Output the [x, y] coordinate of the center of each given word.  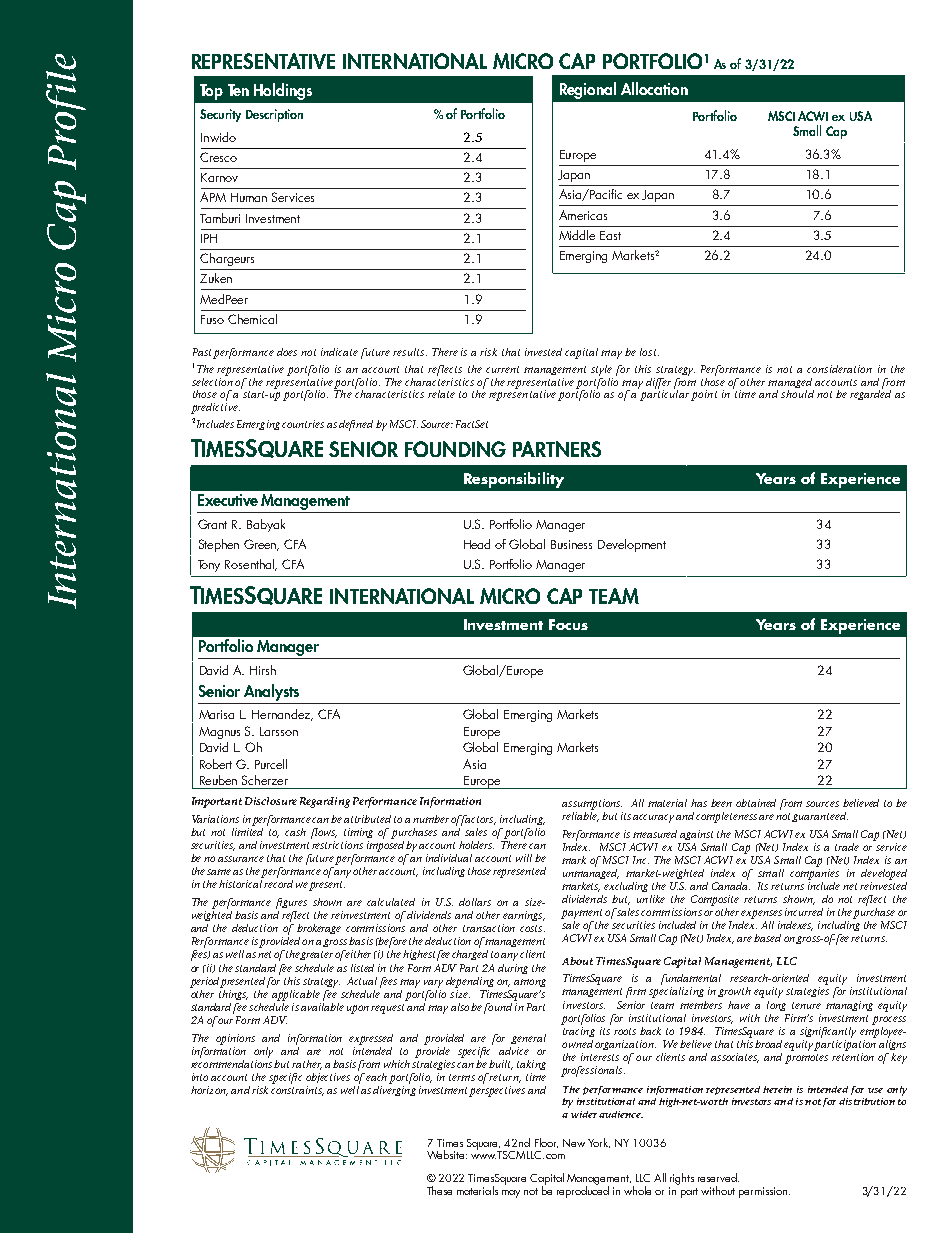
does [287, 352]
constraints [297, 1091]
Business [571, 544]
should [797, 394]
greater [316, 955]
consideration [839, 369]
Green [261, 545]
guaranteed [820, 817]
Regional [588, 90]
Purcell [271, 764]
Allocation [654, 88]
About [577, 961]
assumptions [592, 804]
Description [274, 115]
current [502, 369]
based [767, 938]
